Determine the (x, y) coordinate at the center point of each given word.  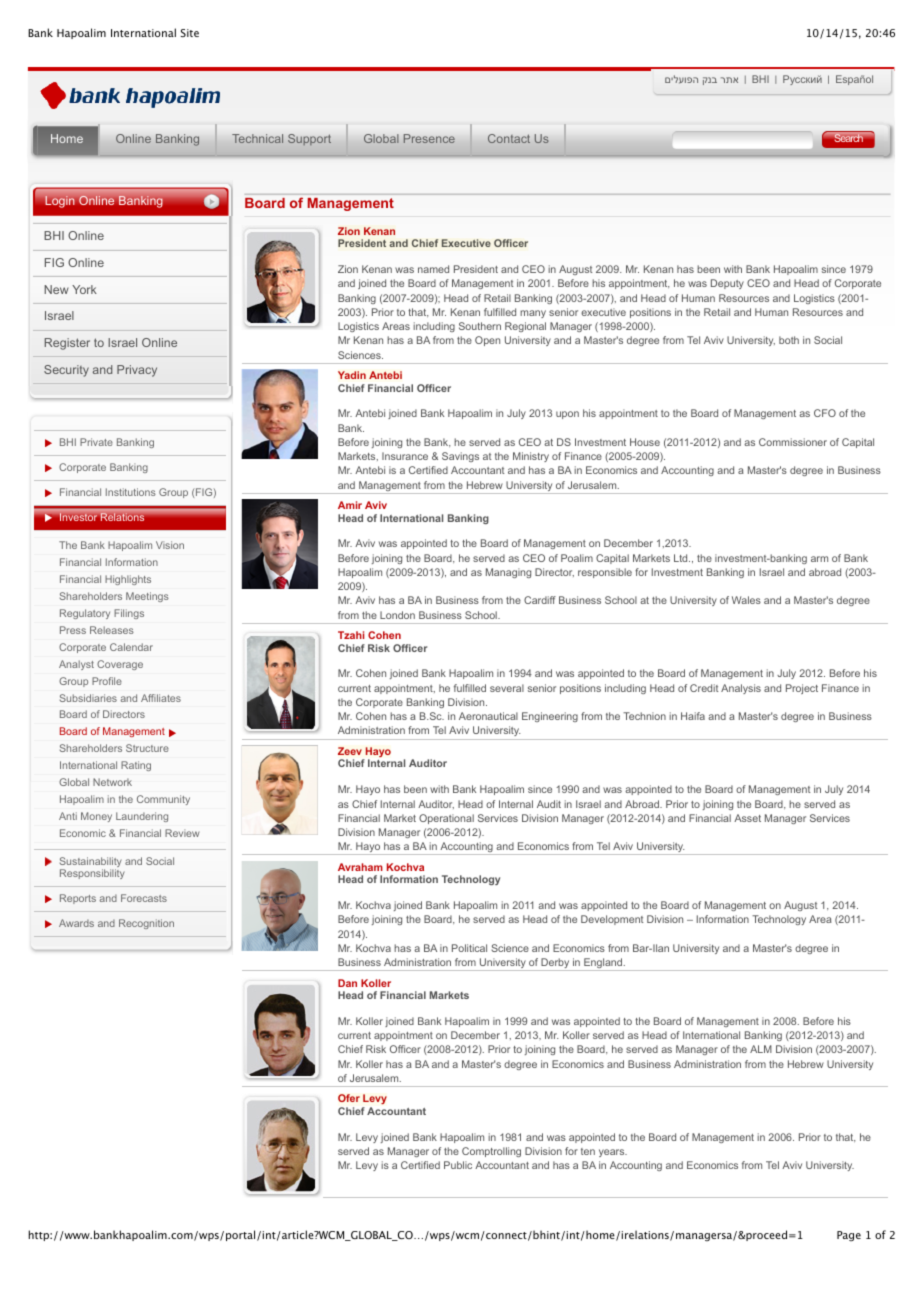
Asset (747, 818)
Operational (446, 819)
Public (458, 1165)
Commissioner (793, 442)
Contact (509, 138)
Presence (429, 138)
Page (849, 1236)
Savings (460, 457)
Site (190, 33)
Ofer (349, 1098)
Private (96, 442)
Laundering (142, 817)
